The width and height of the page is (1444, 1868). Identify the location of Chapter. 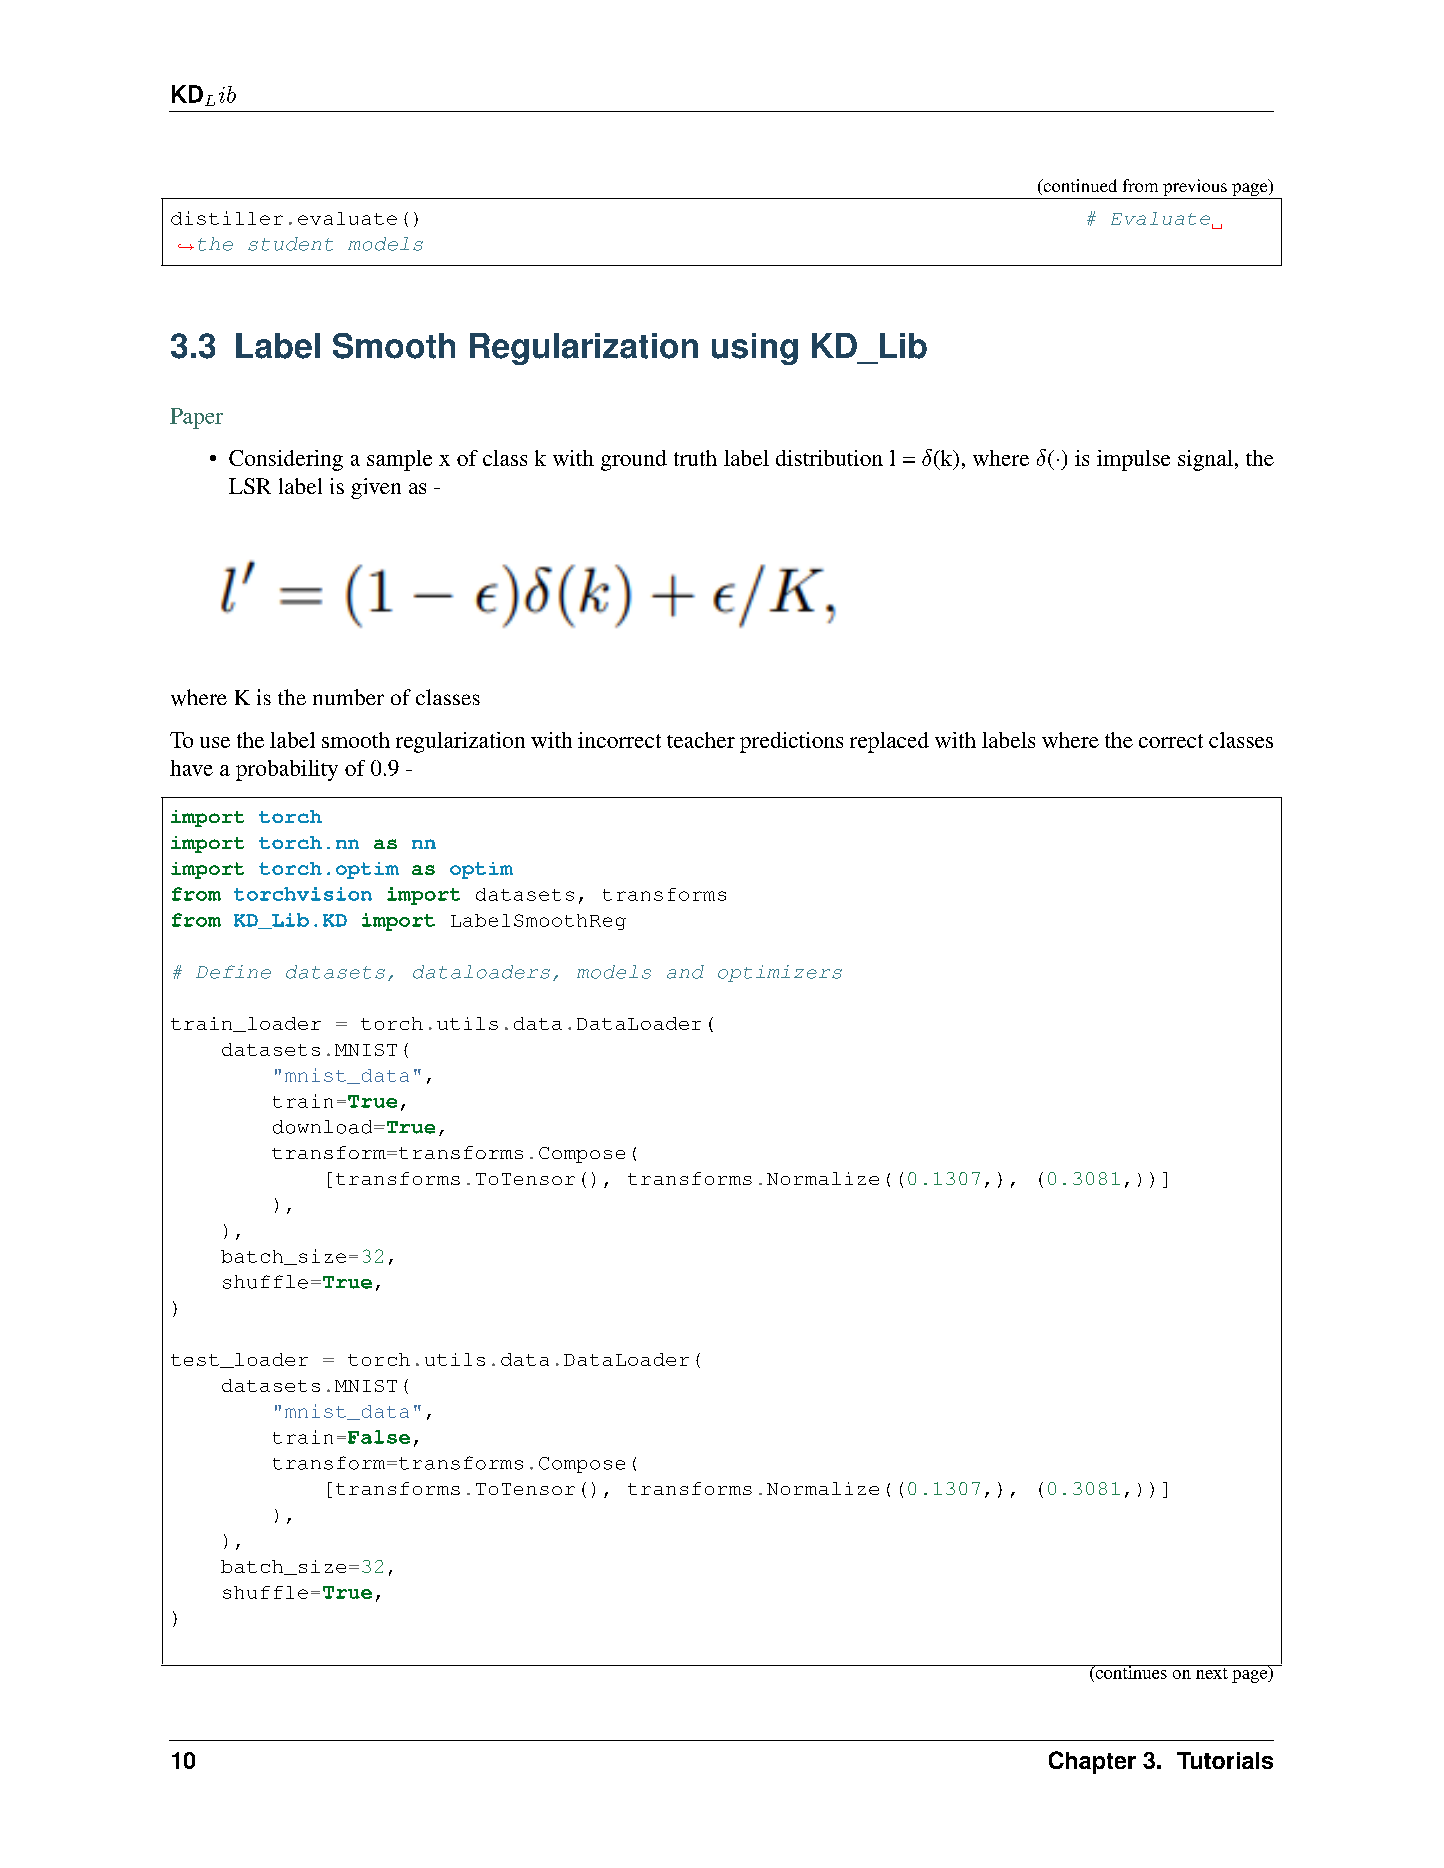
(1092, 1762).
